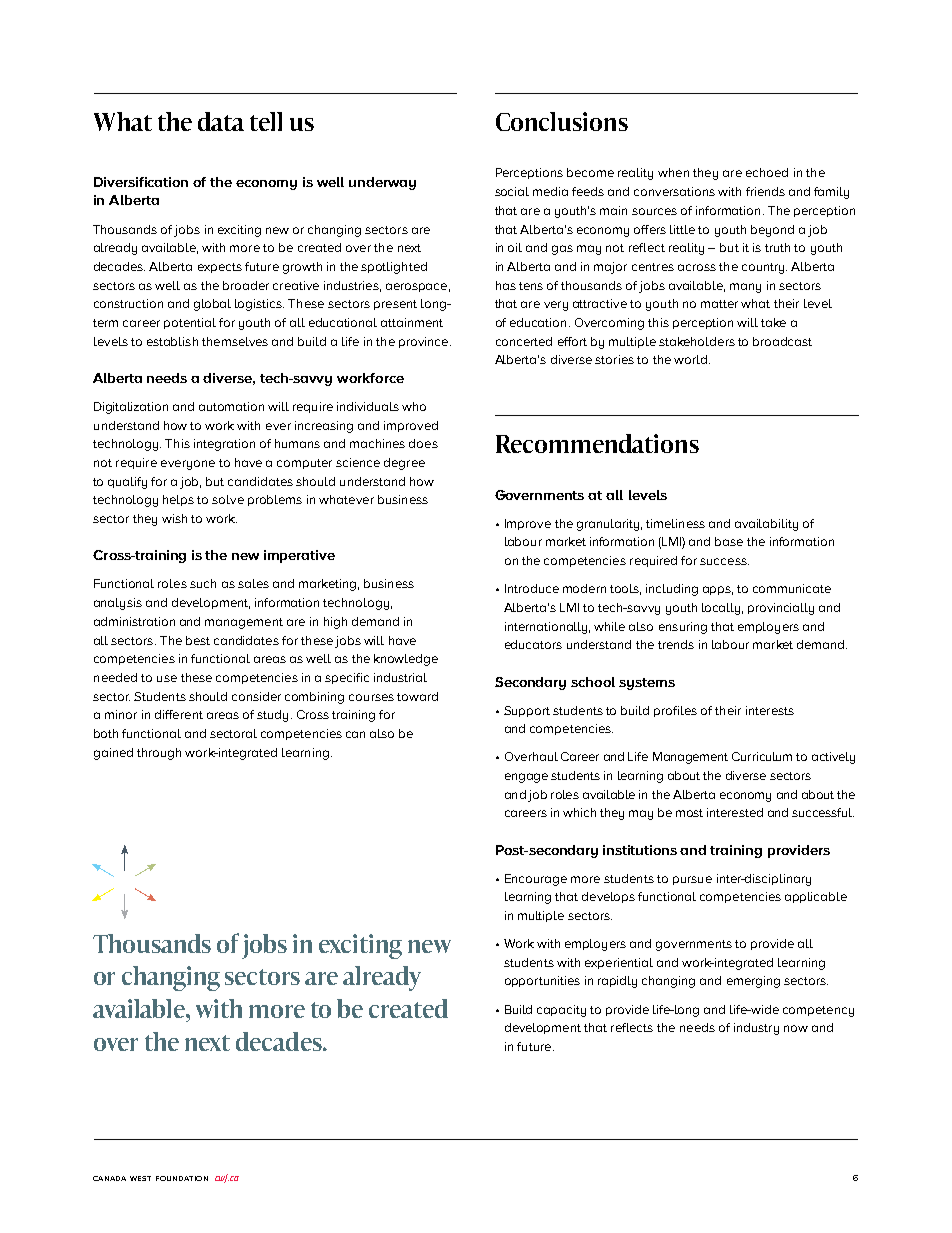  What do you see at coordinates (561, 1011) in the page?
I see `capacity` at bounding box center [561, 1011].
